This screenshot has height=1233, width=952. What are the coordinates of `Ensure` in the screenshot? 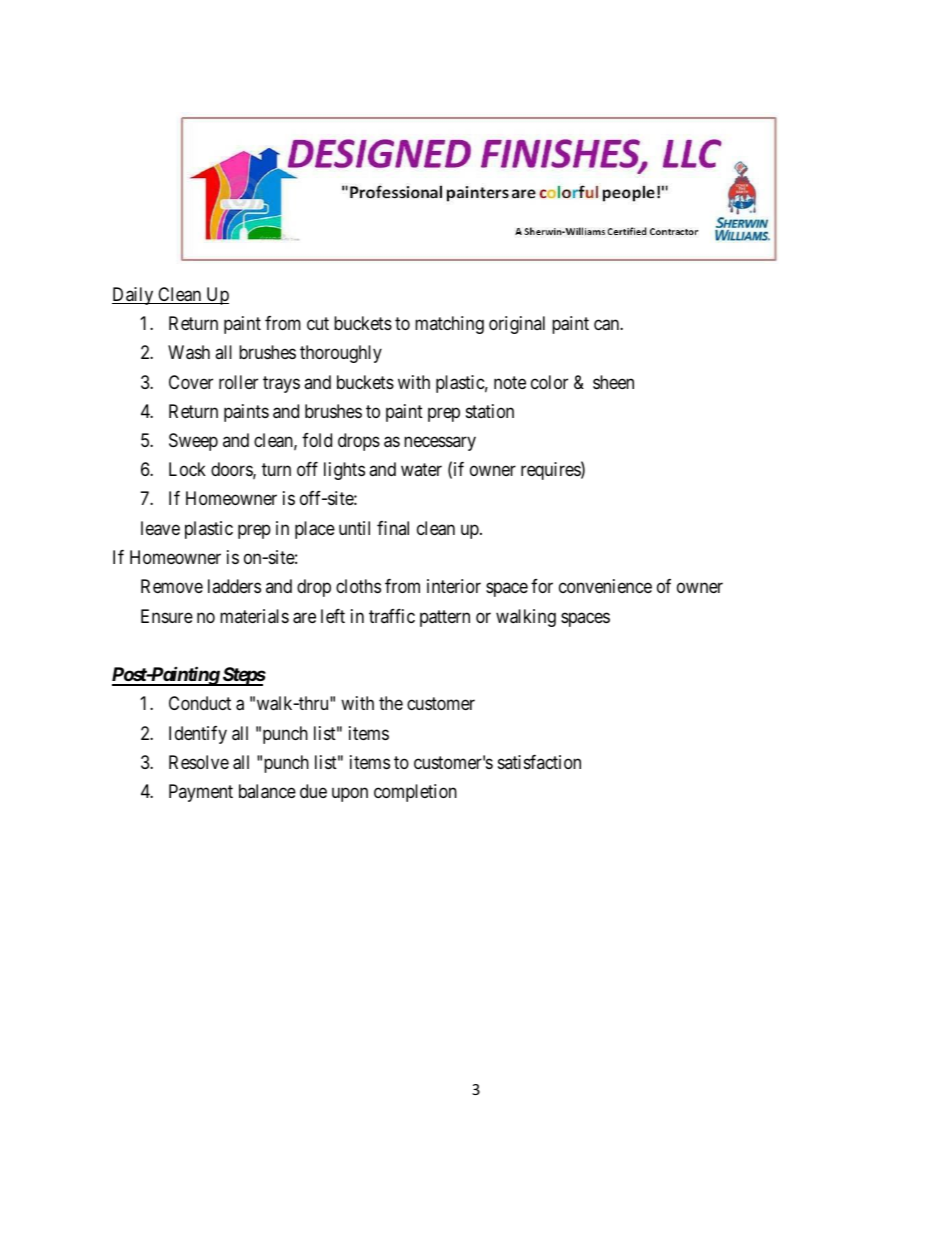 It's located at (167, 616).
